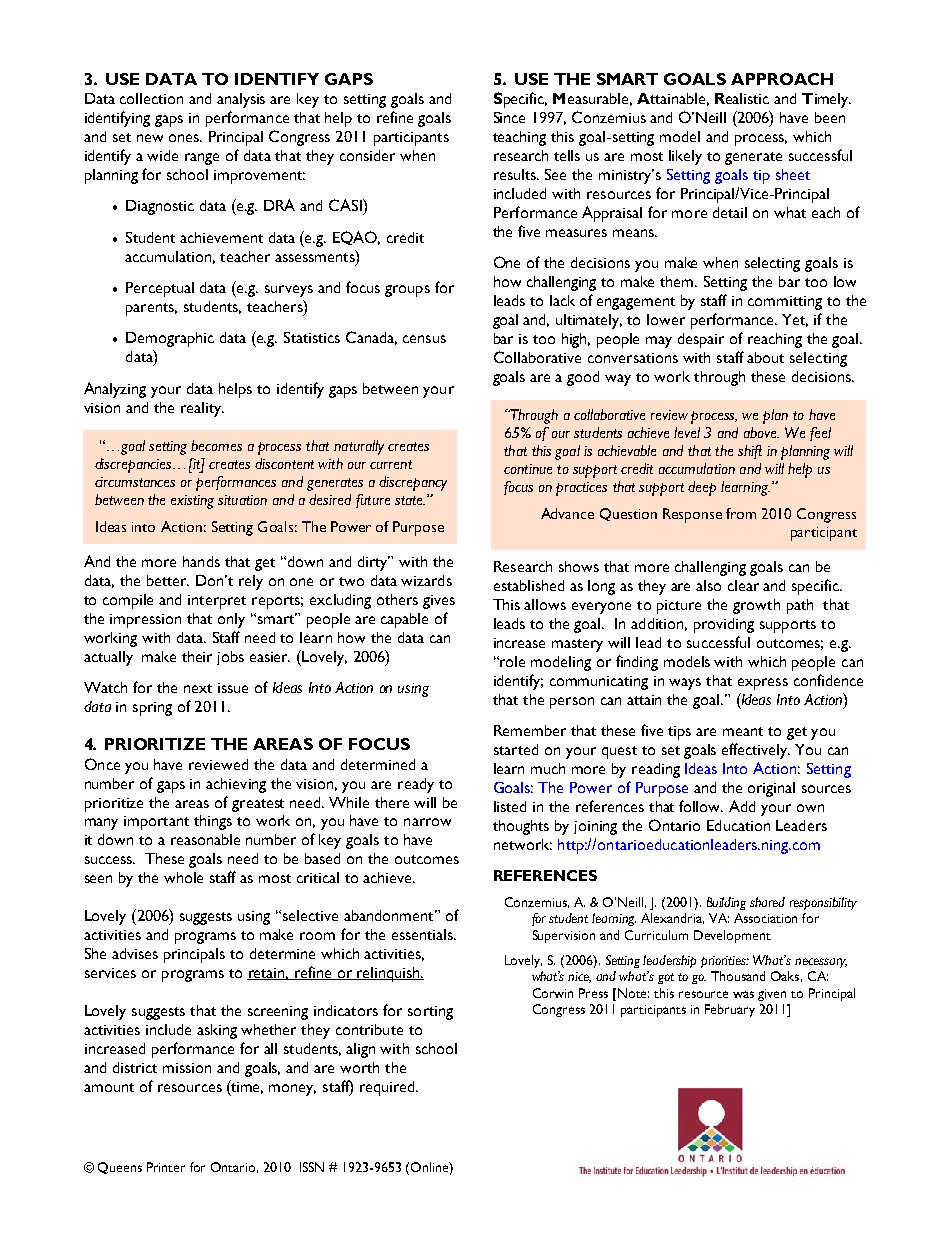 This image has height=1233, width=952. I want to click on Printer, so click(166, 1167).
